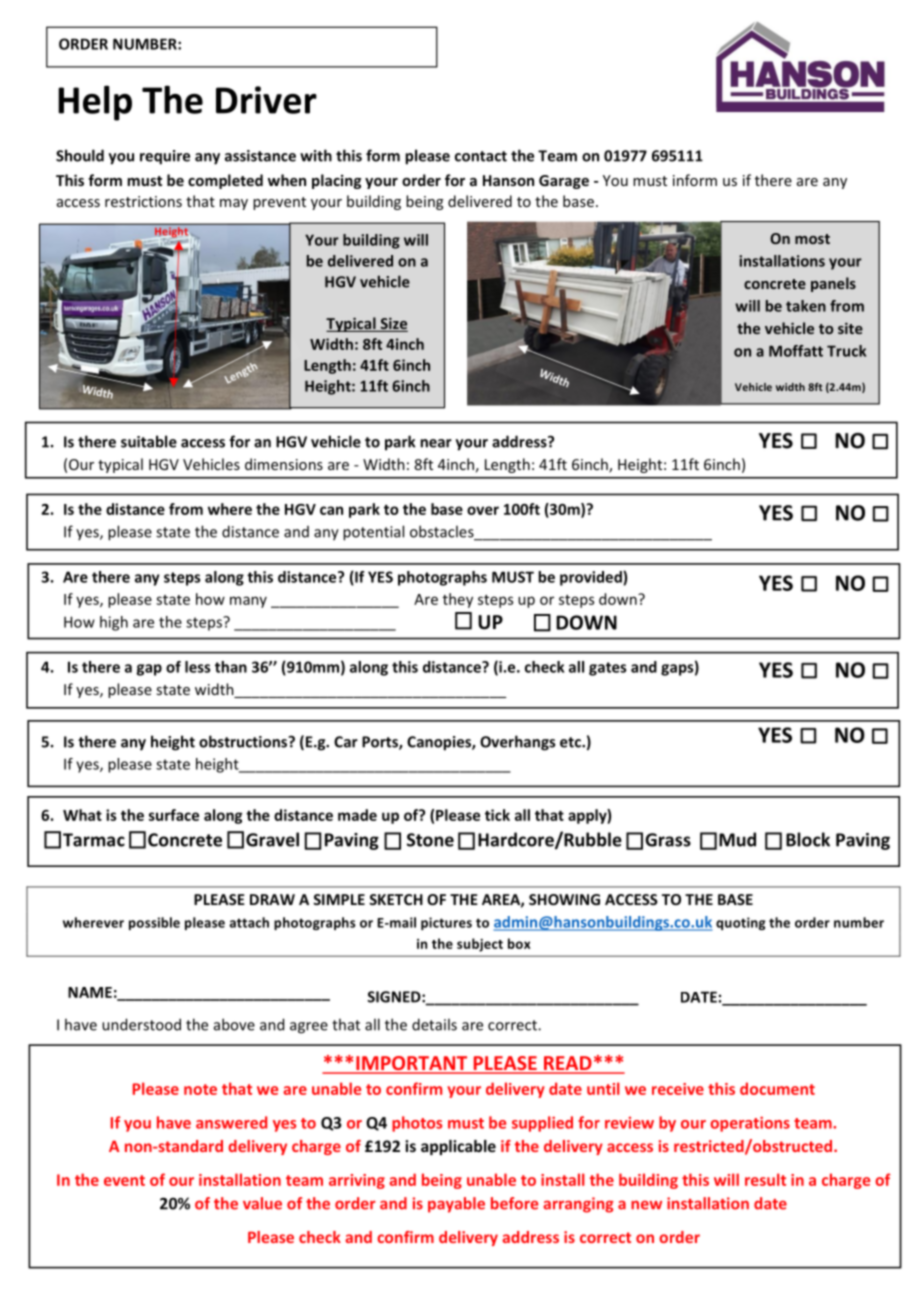  I want to click on gates, so click(607, 669).
